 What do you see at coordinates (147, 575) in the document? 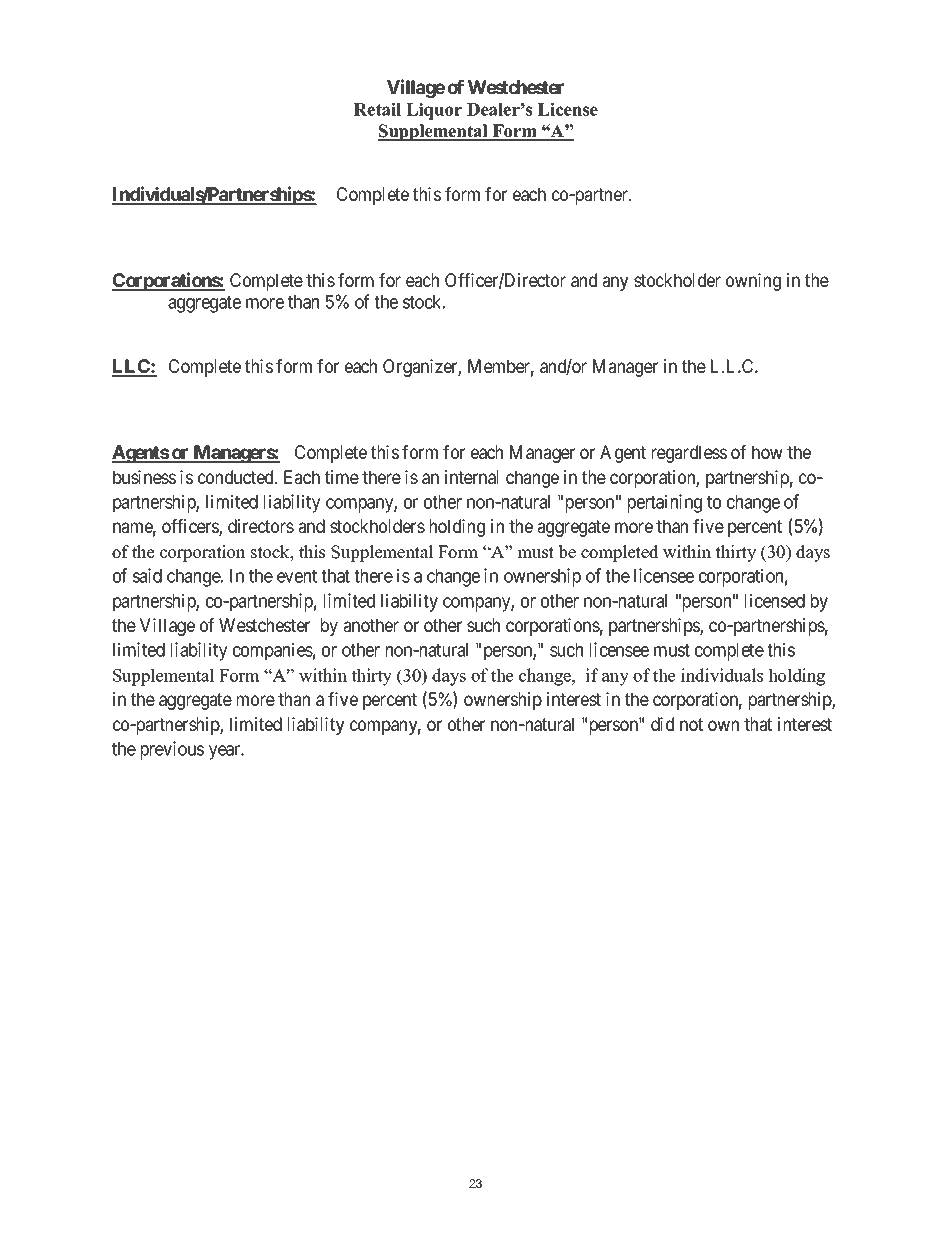
I see `said` at bounding box center [147, 575].
